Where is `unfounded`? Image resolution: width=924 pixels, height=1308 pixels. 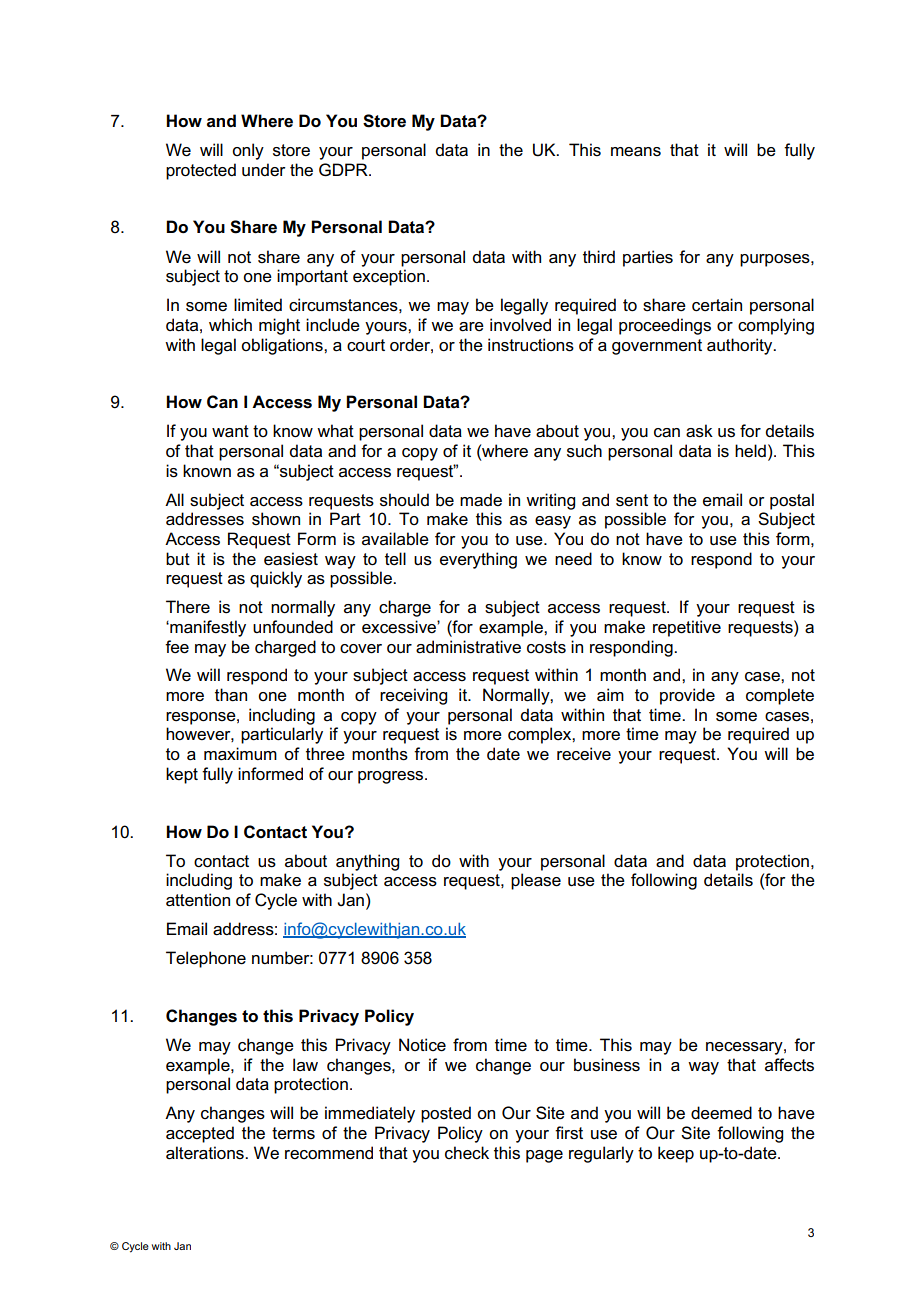
unfounded is located at coordinates (293, 627).
